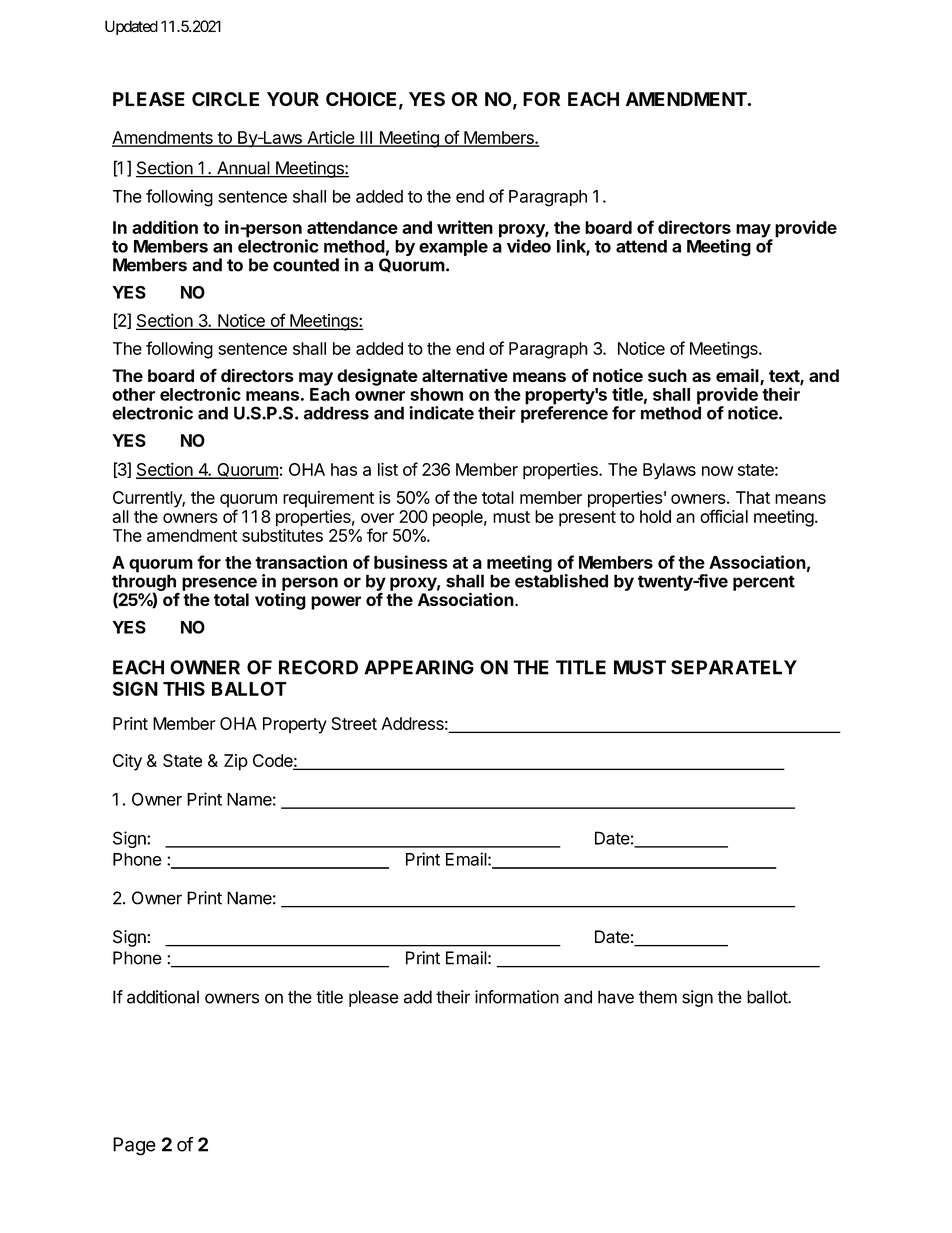 Image resolution: width=952 pixels, height=1233 pixels. I want to click on video, so click(529, 245).
